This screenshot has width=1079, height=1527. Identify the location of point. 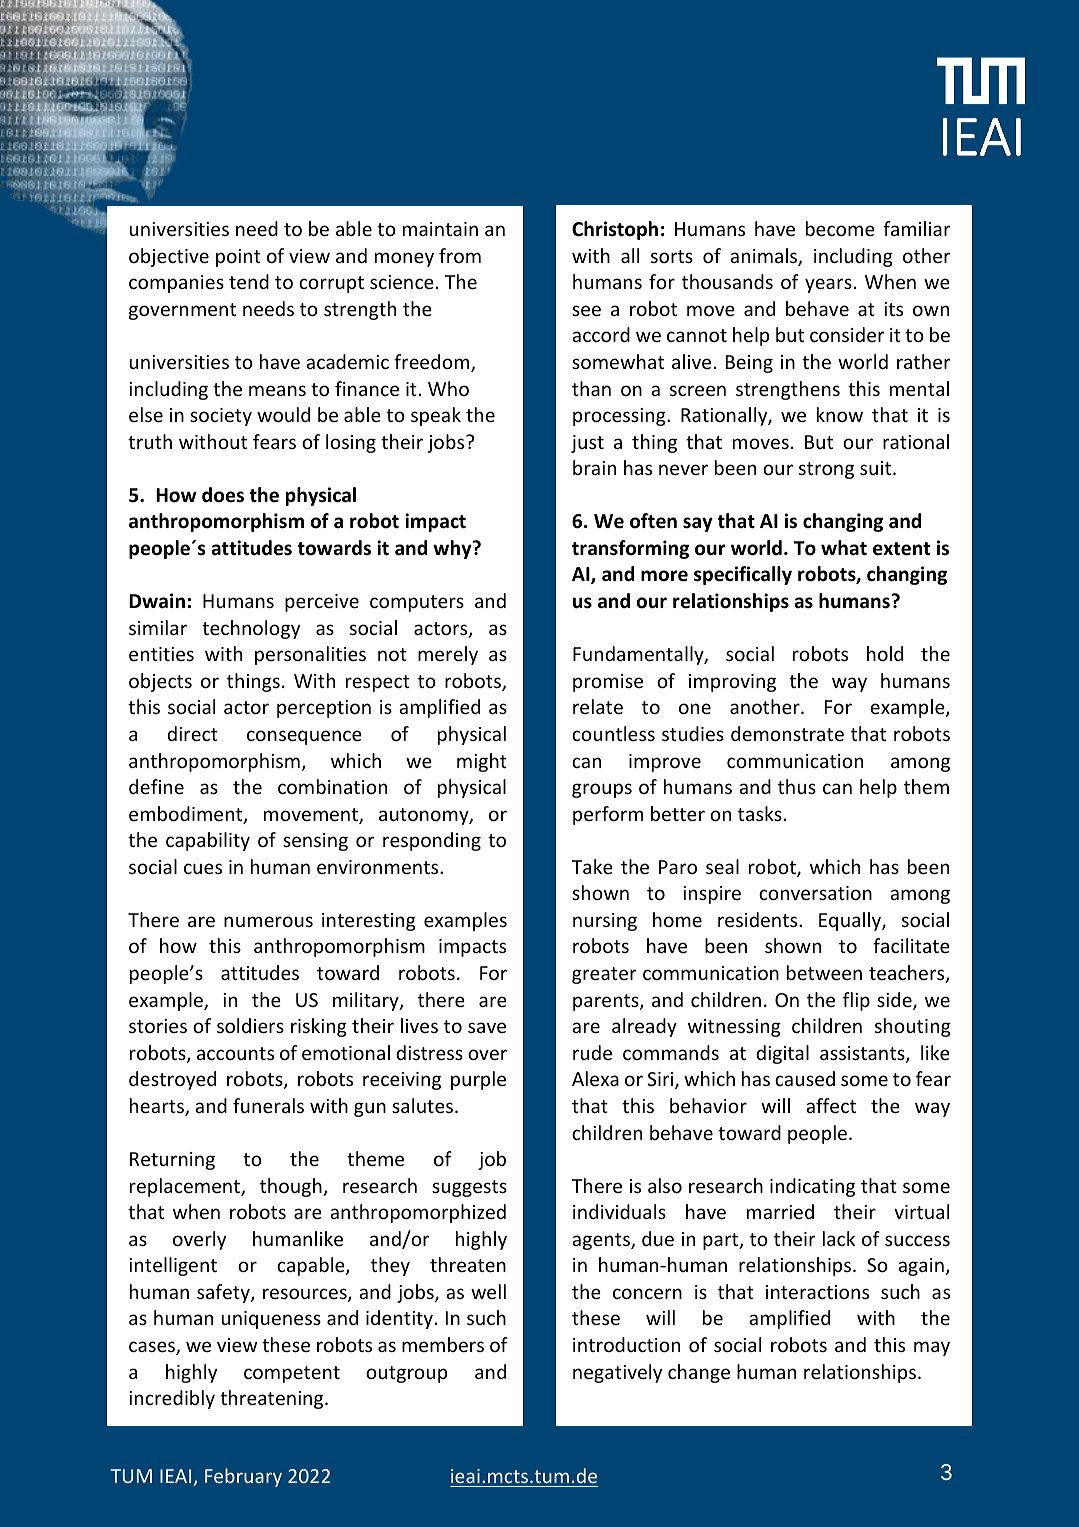
(238, 258).
